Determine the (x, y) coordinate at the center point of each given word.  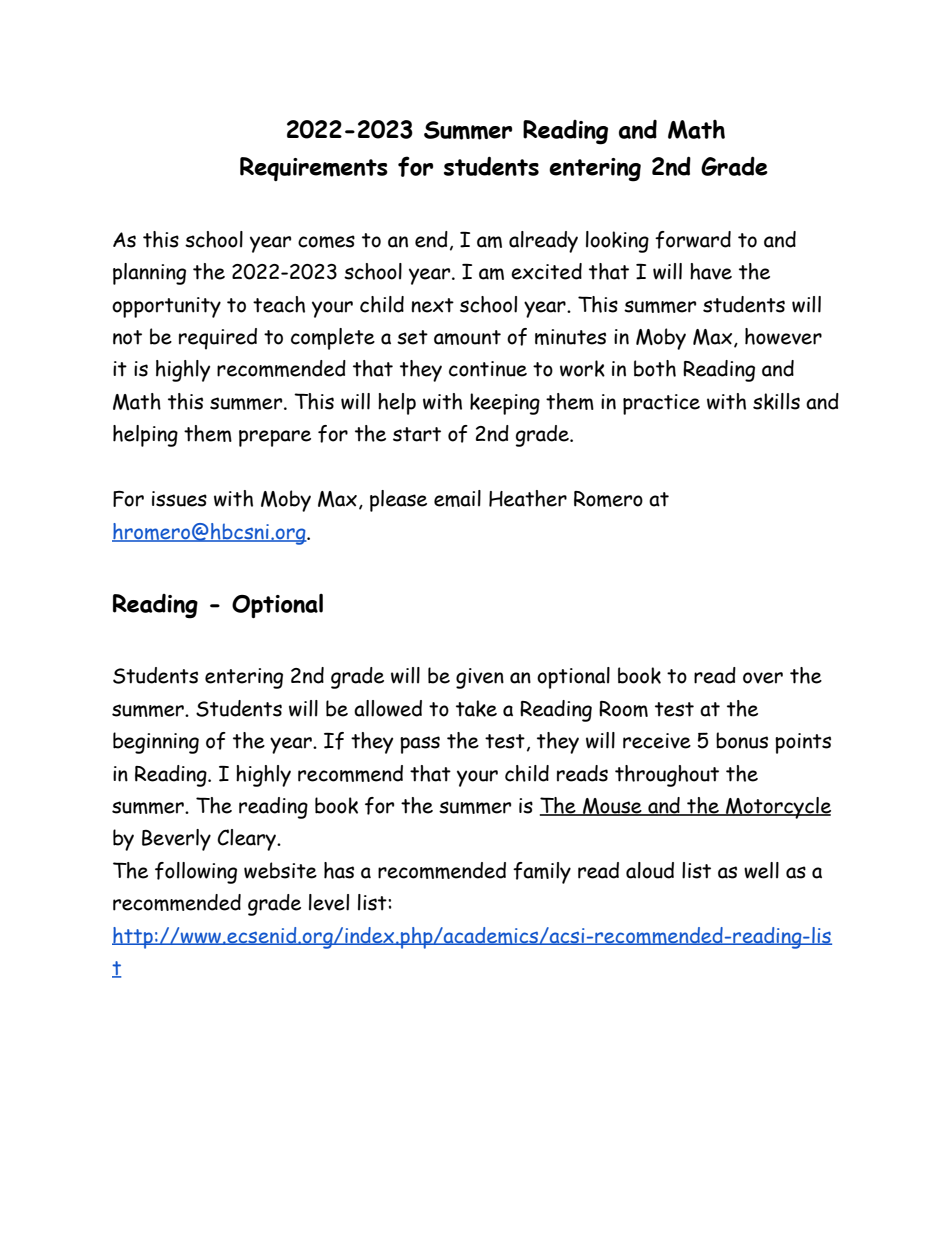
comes (326, 241)
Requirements (314, 169)
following (196, 873)
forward (693, 240)
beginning (156, 743)
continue (488, 369)
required (218, 339)
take (476, 708)
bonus (742, 740)
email (457, 498)
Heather (528, 498)
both (655, 368)
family (542, 873)
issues (179, 499)
